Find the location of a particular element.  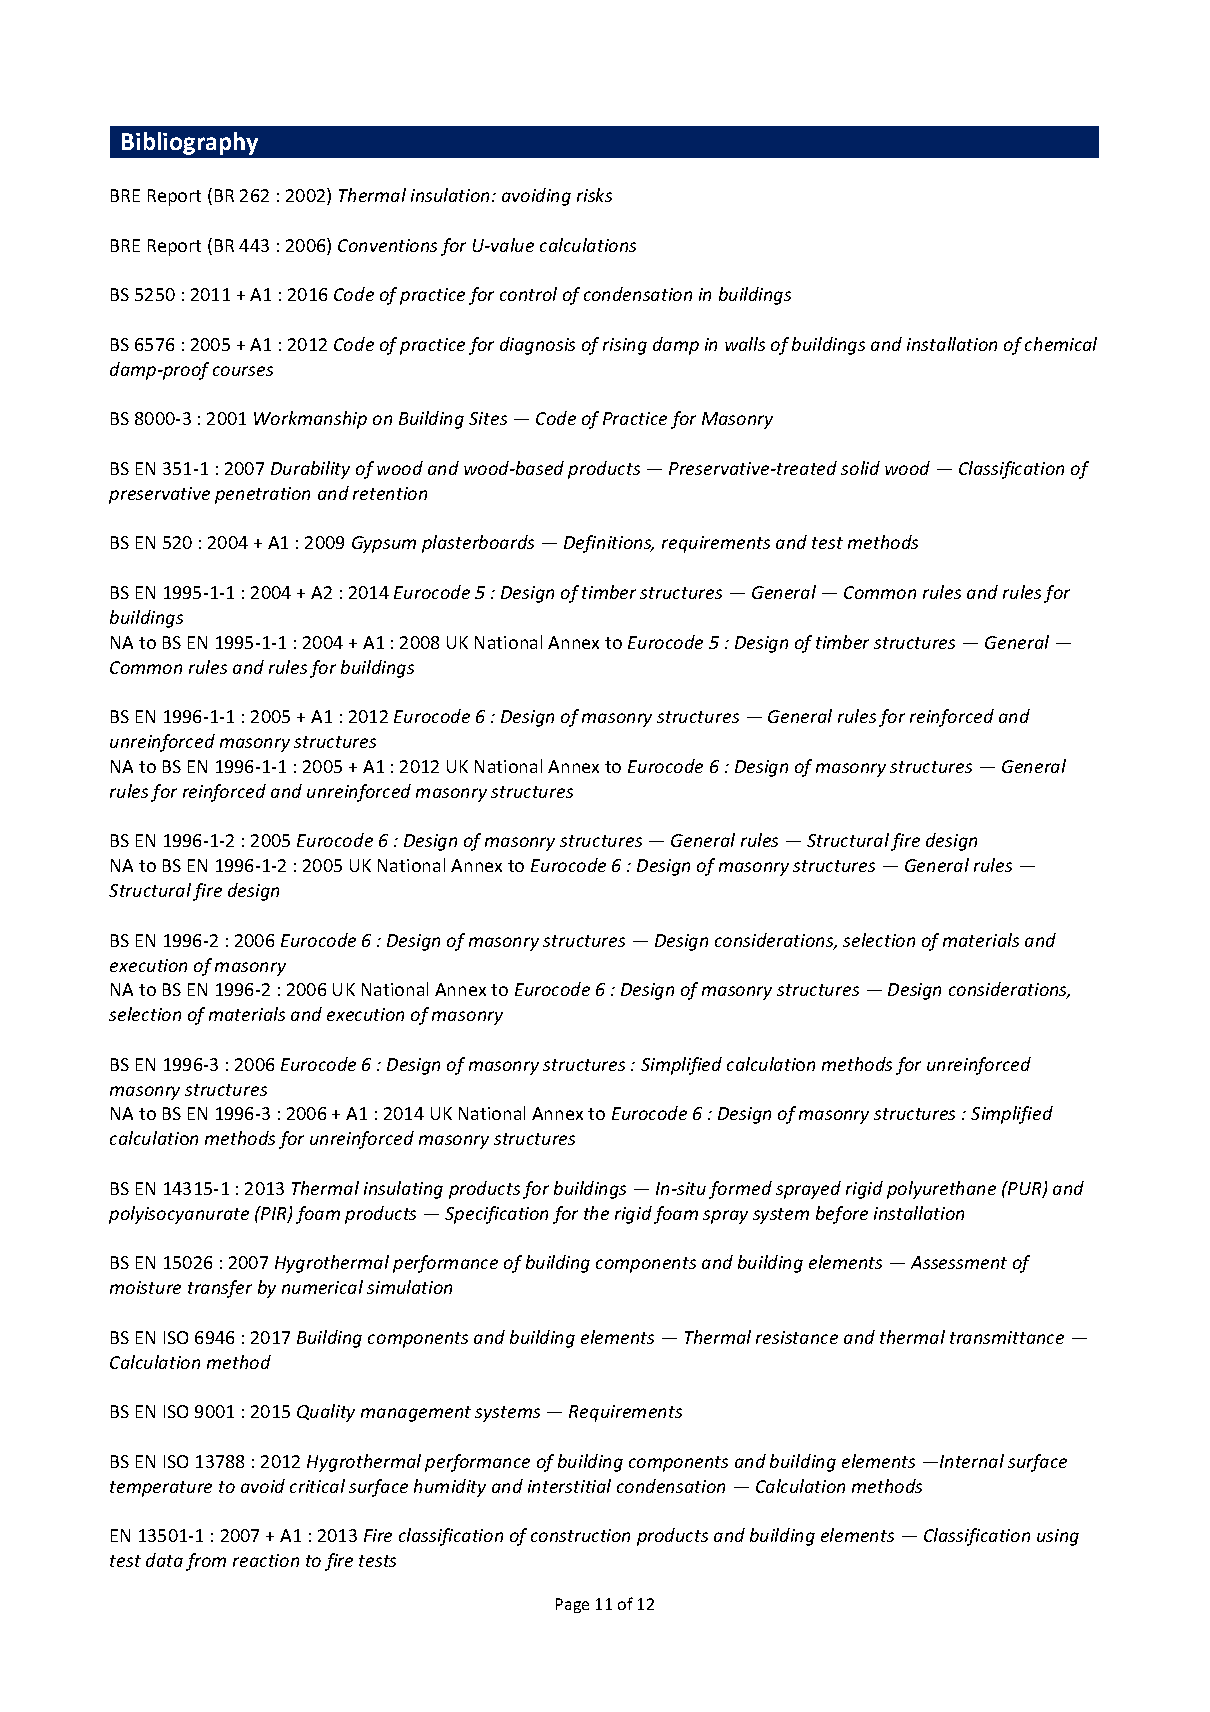

solid is located at coordinates (860, 468).
